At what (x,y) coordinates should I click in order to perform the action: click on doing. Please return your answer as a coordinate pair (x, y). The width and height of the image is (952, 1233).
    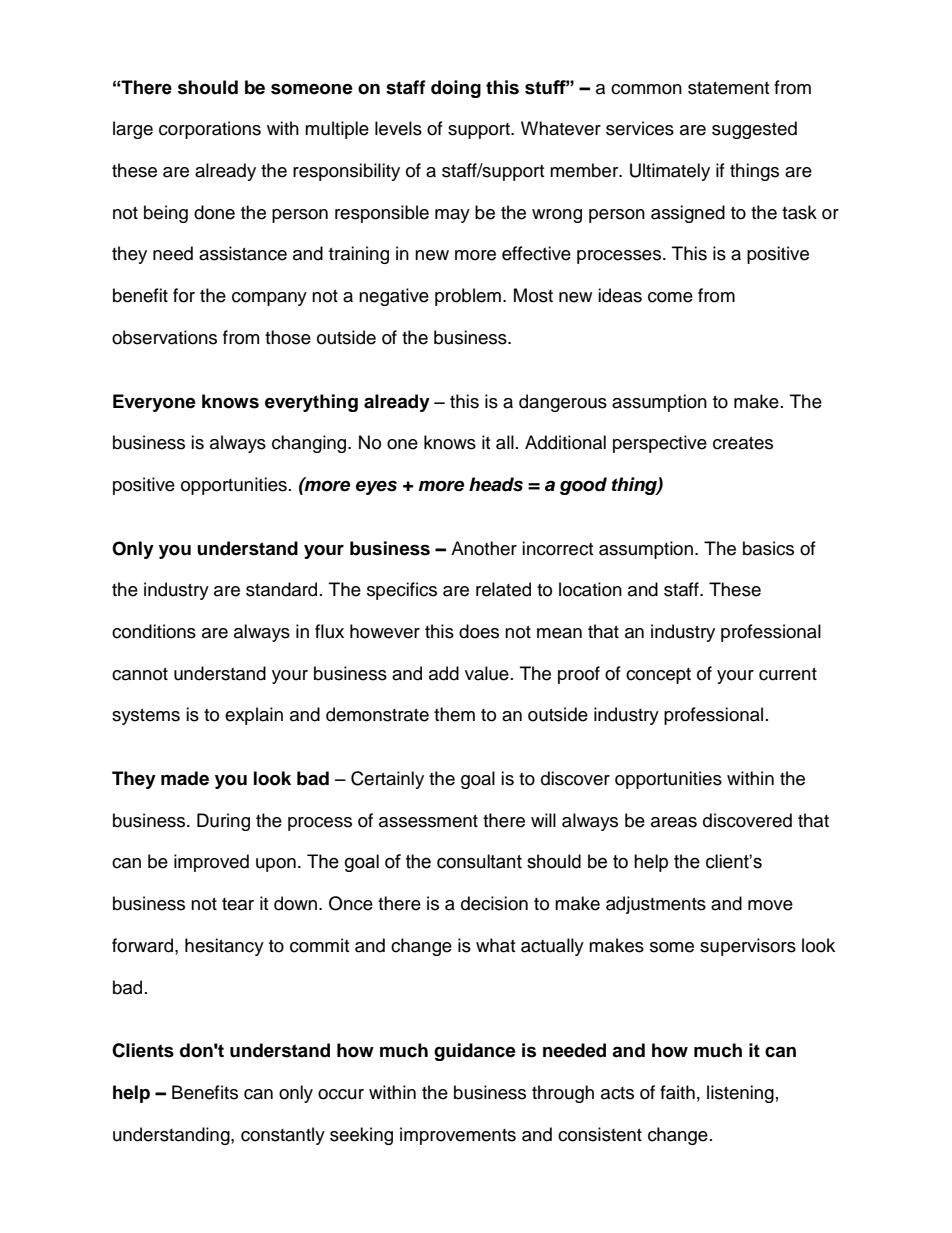
    Looking at the image, I should click on (456, 89).
